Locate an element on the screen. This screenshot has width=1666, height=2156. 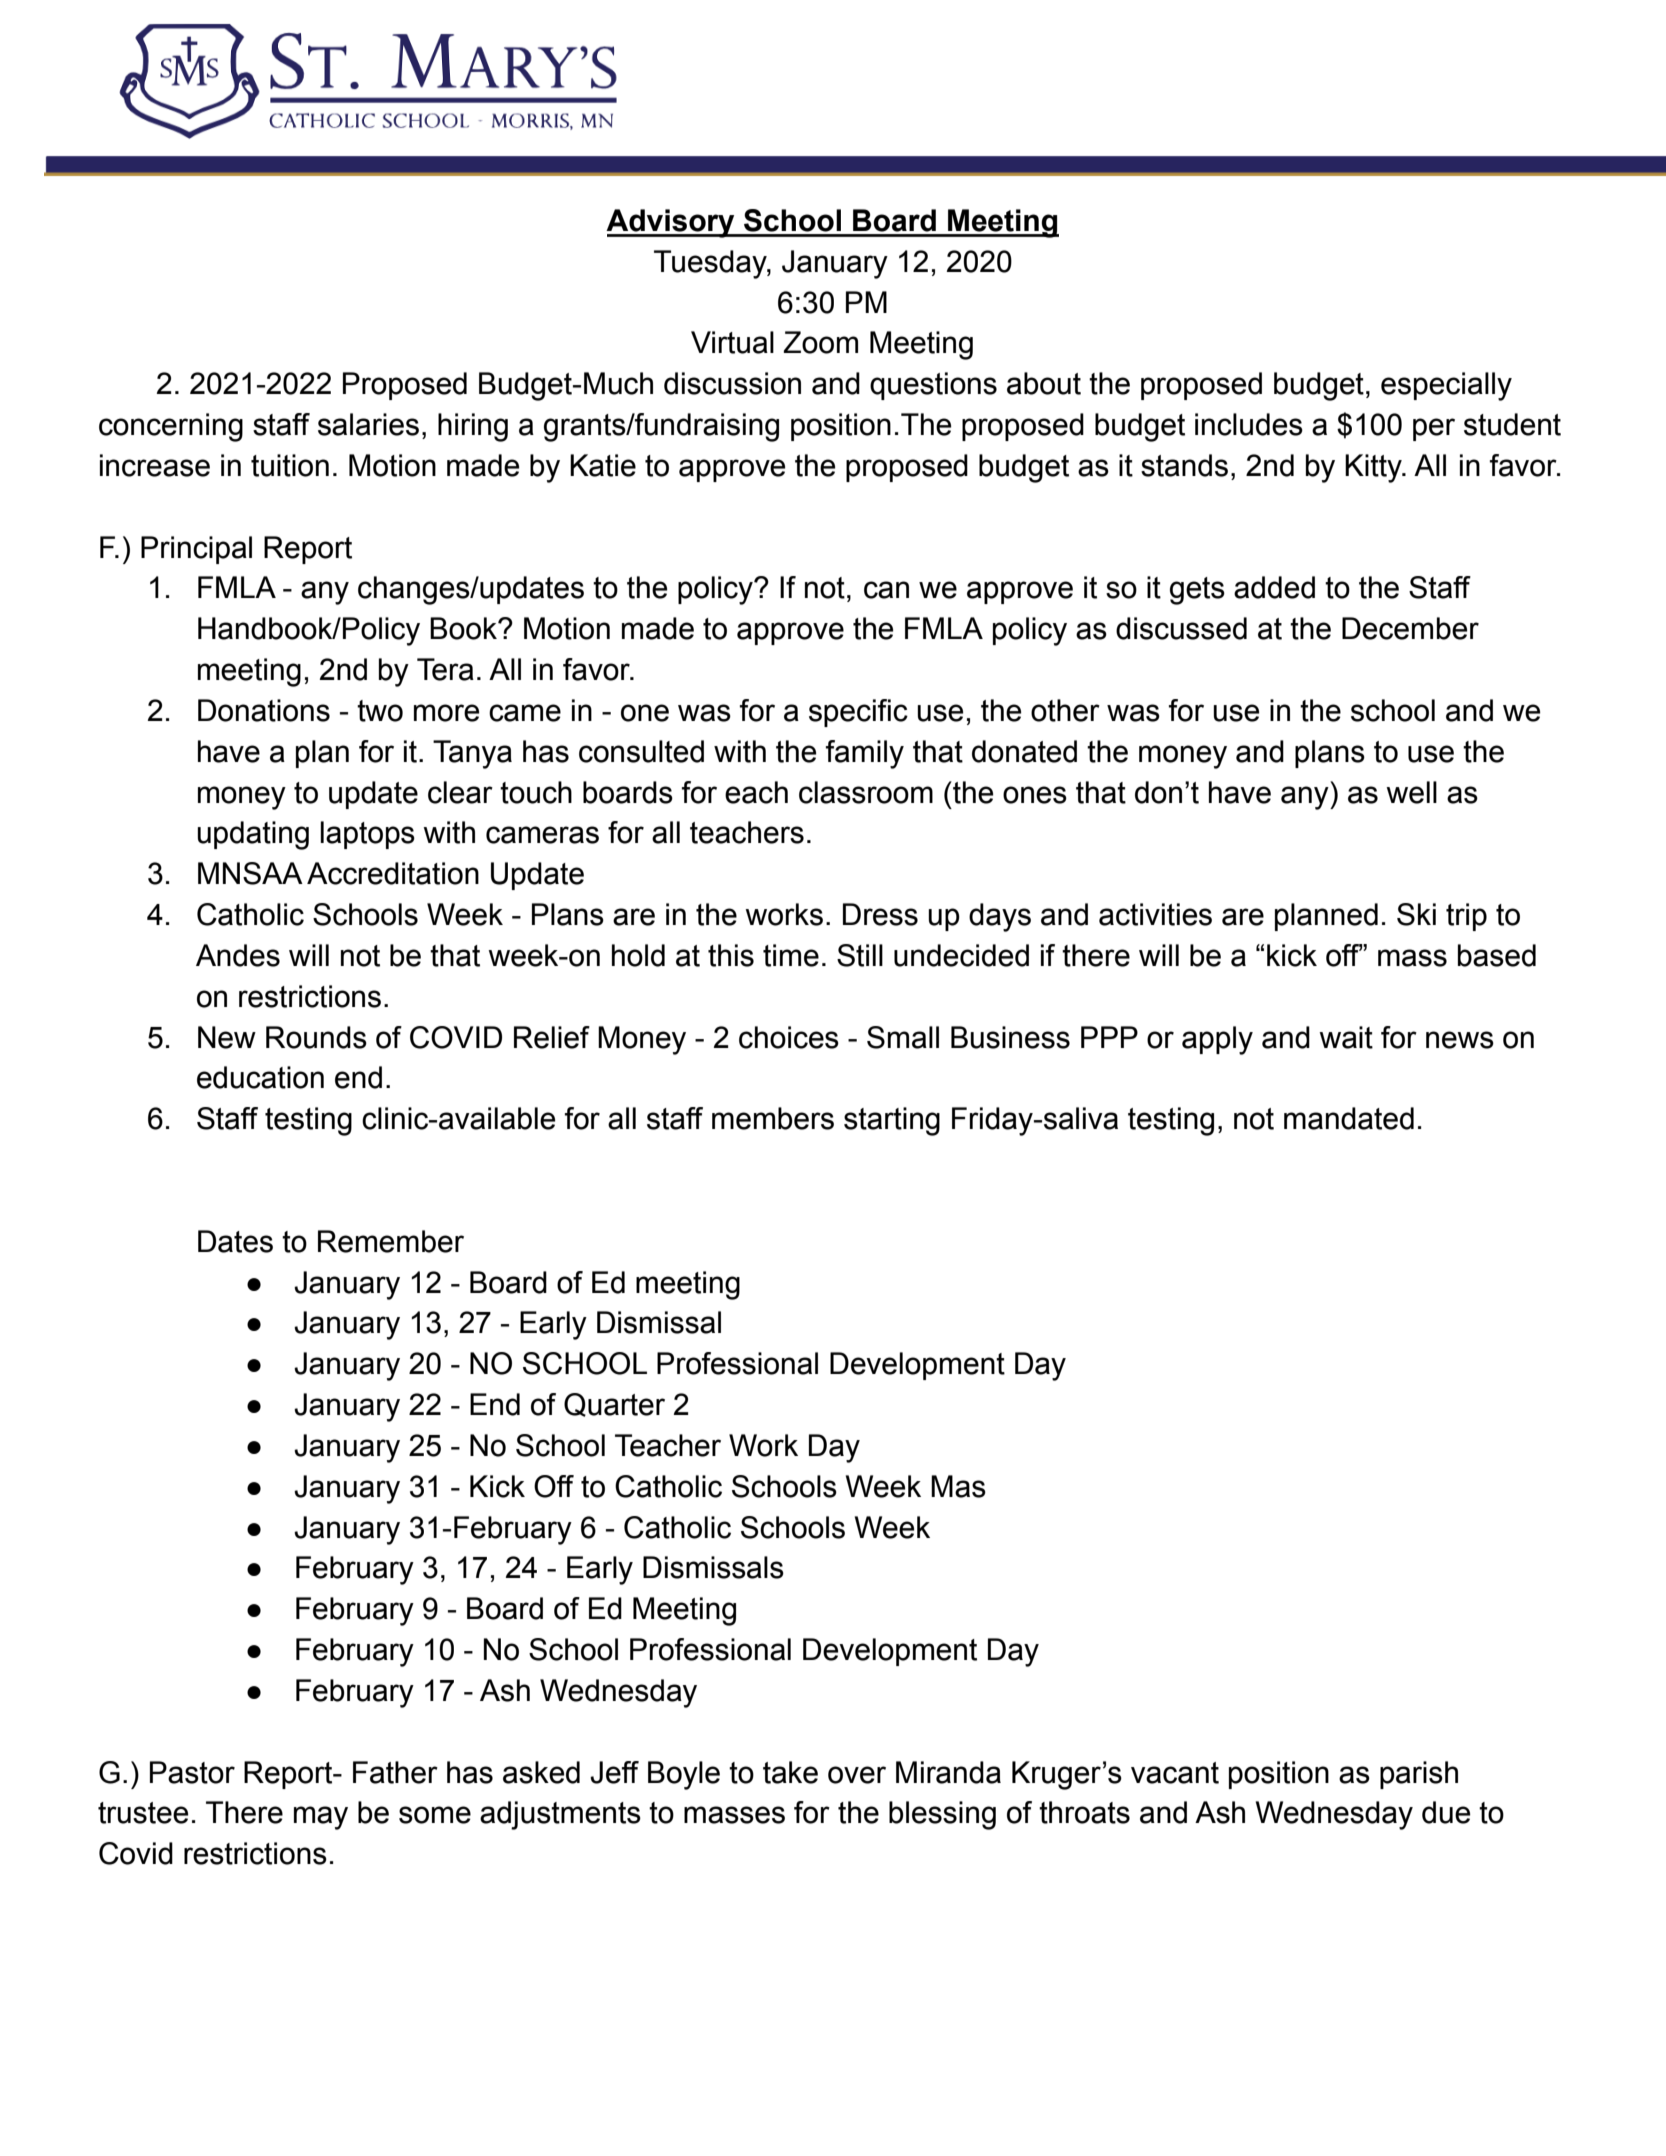
wait is located at coordinates (1346, 1037).
